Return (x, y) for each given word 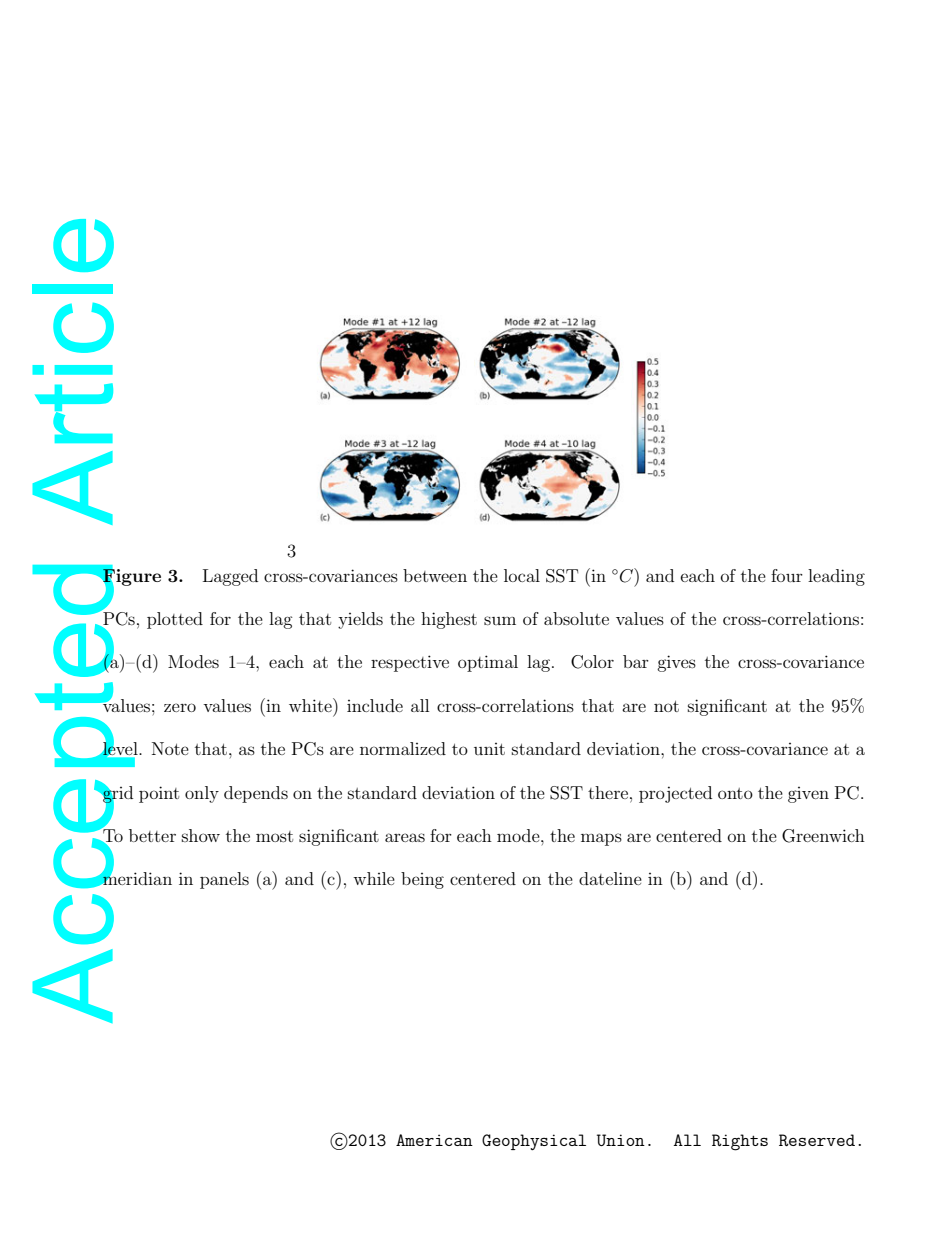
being (422, 880)
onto (735, 793)
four (787, 575)
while (374, 878)
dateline (610, 878)
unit (489, 749)
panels (224, 880)
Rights (740, 1142)
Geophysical (534, 1142)
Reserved (817, 1140)
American (434, 1140)
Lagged (230, 577)
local (522, 575)
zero (180, 707)
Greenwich (823, 836)
